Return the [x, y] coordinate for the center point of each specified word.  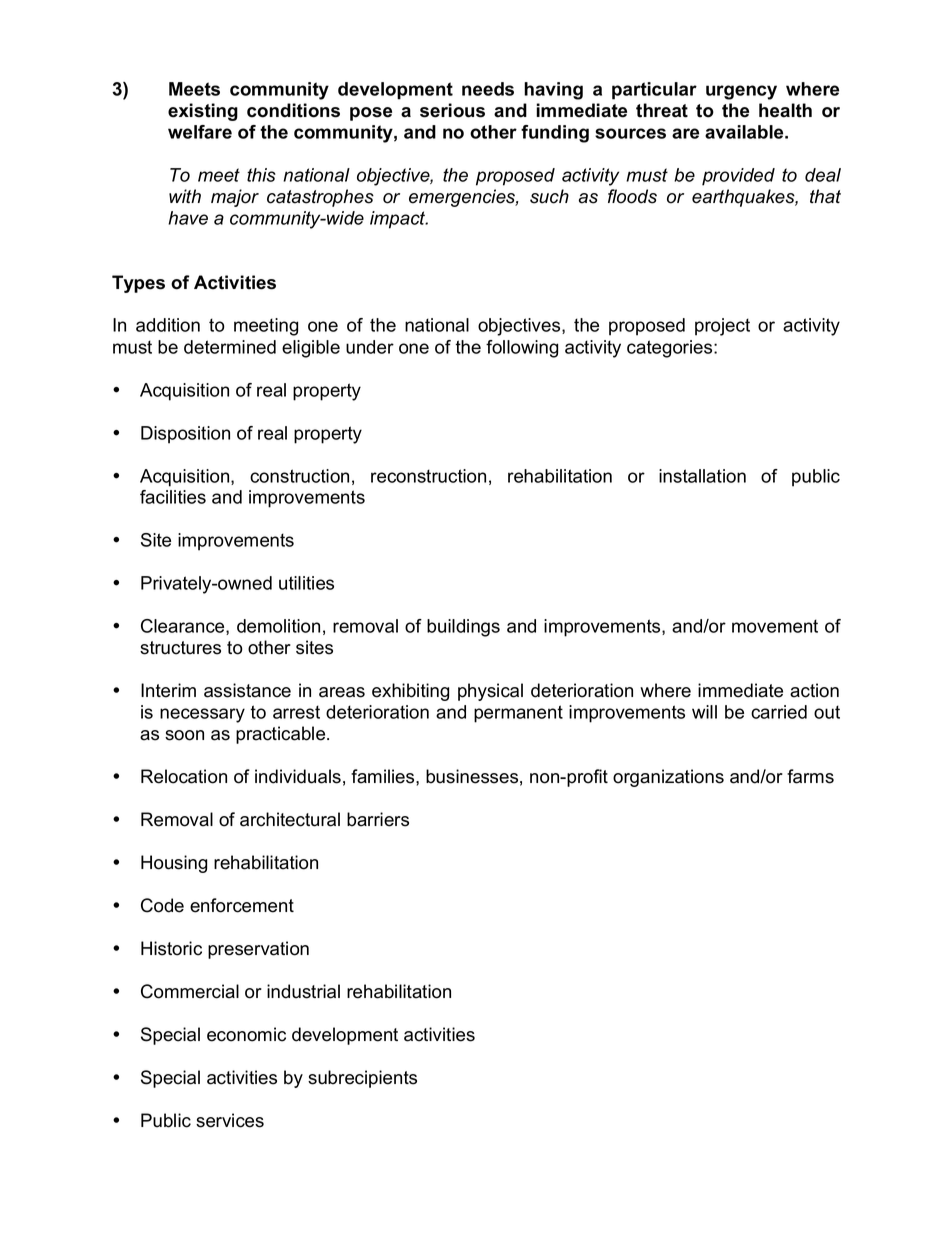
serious [452, 110]
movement [775, 626]
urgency [741, 92]
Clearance [184, 627]
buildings [463, 628]
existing [203, 112]
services [230, 1120]
